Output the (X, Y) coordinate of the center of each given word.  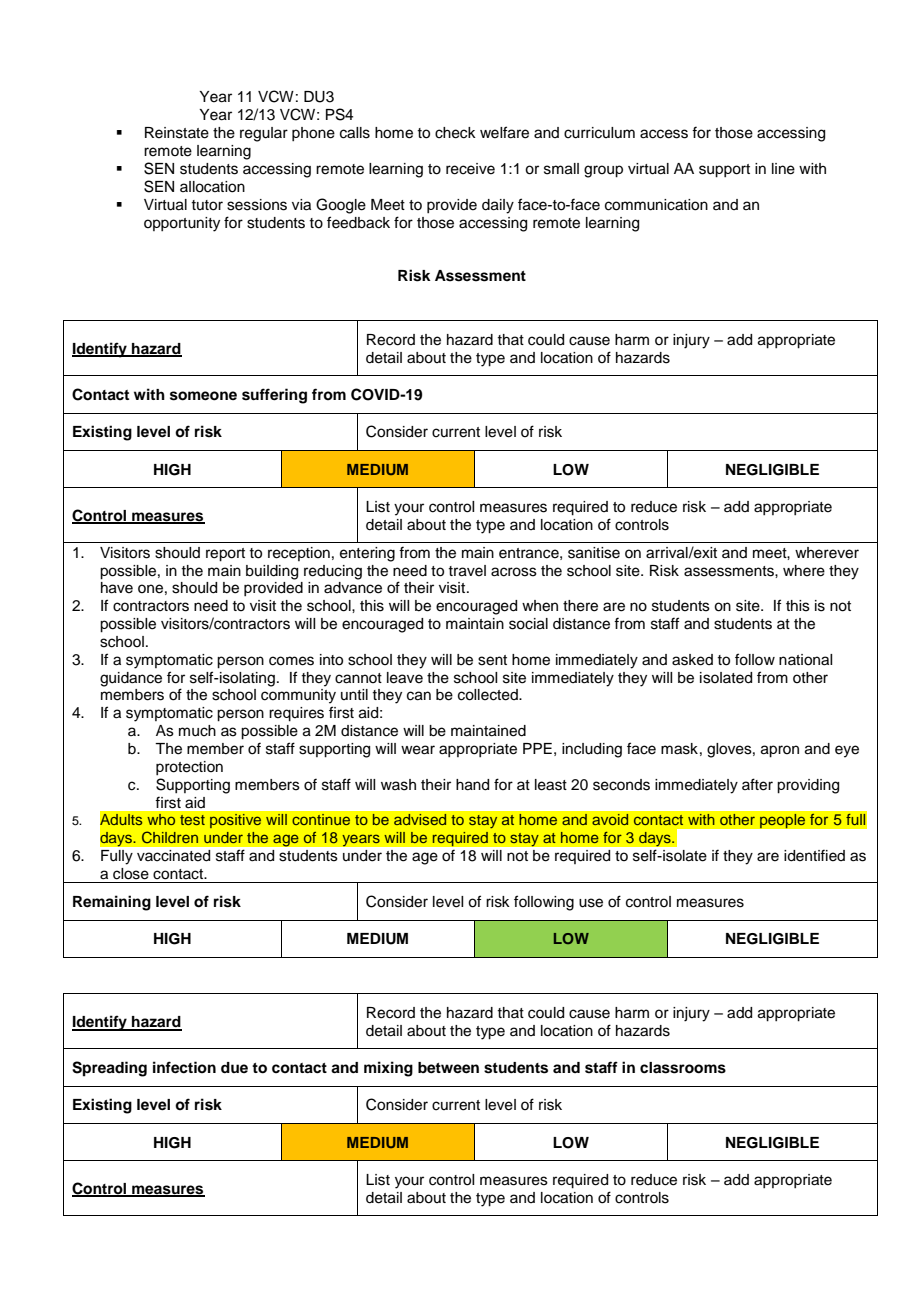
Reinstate (177, 133)
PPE (537, 748)
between (448, 1068)
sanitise (594, 553)
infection (184, 1067)
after (757, 784)
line (783, 169)
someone (203, 396)
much (197, 731)
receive (470, 169)
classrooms (683, 1068)
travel (467, 571)
